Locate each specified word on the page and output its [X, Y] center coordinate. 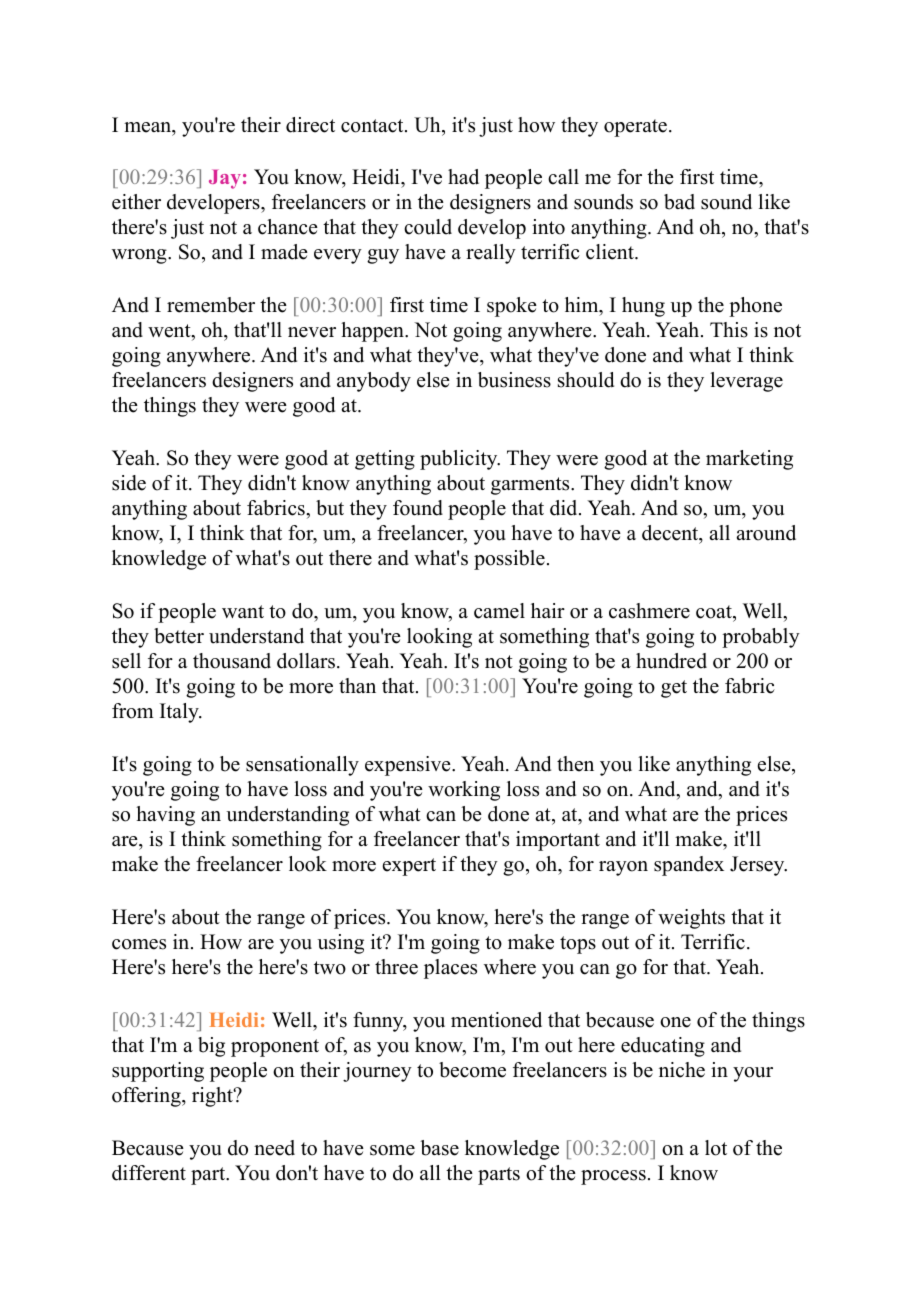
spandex [689, 866]
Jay [225, 179]
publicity [460, 460]
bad [679, 202]
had [463, 177]
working [464, 791]
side [129, 483]
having [165, 816]
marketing [749, 460]
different [149, 1173]
